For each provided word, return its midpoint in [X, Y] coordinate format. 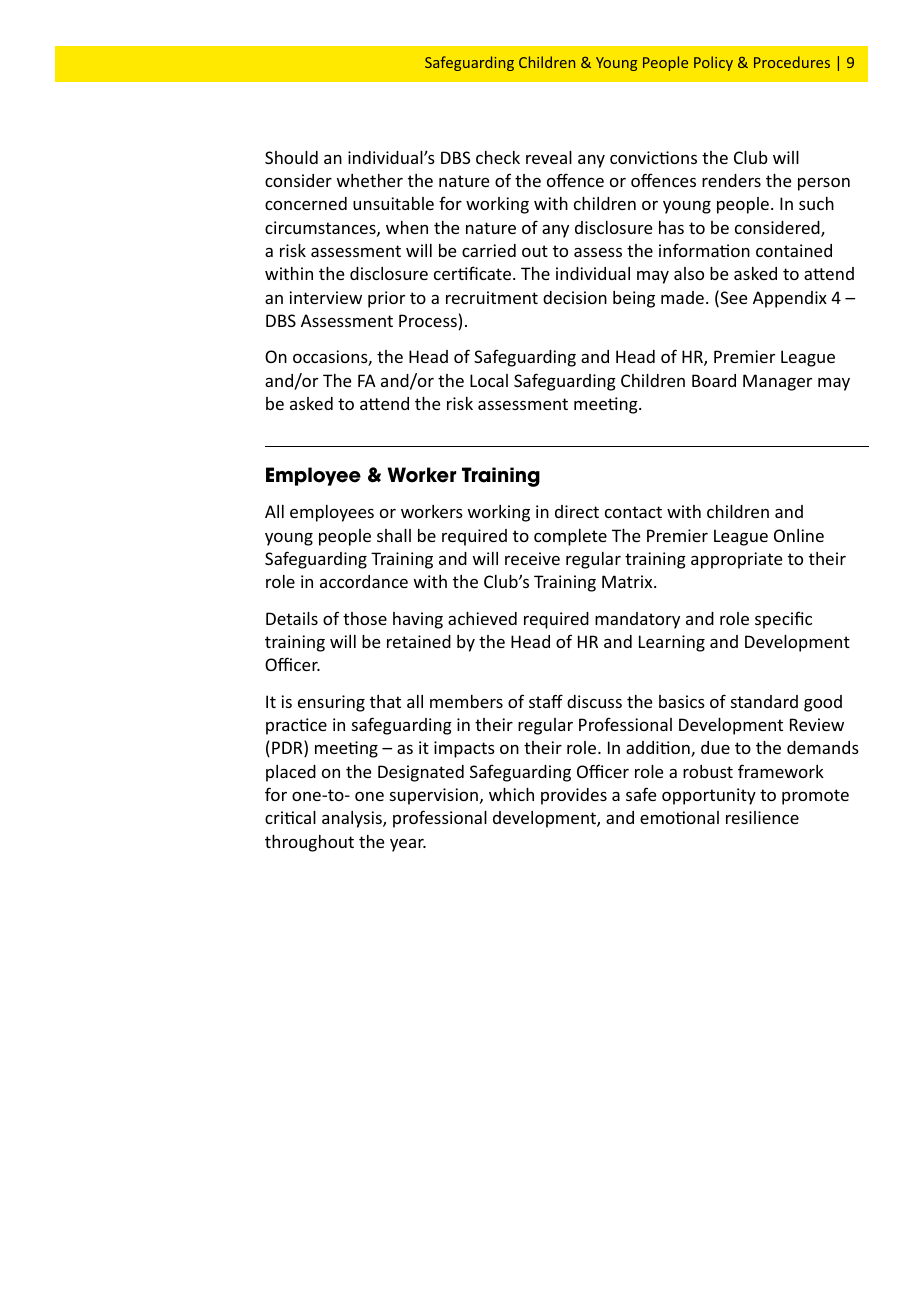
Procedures [792, 62]
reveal [549, 157]
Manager [777, 382]
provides [574, 796]
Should [291, 157]
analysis [353, 819]
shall [394, 535]
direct [577, 511]
